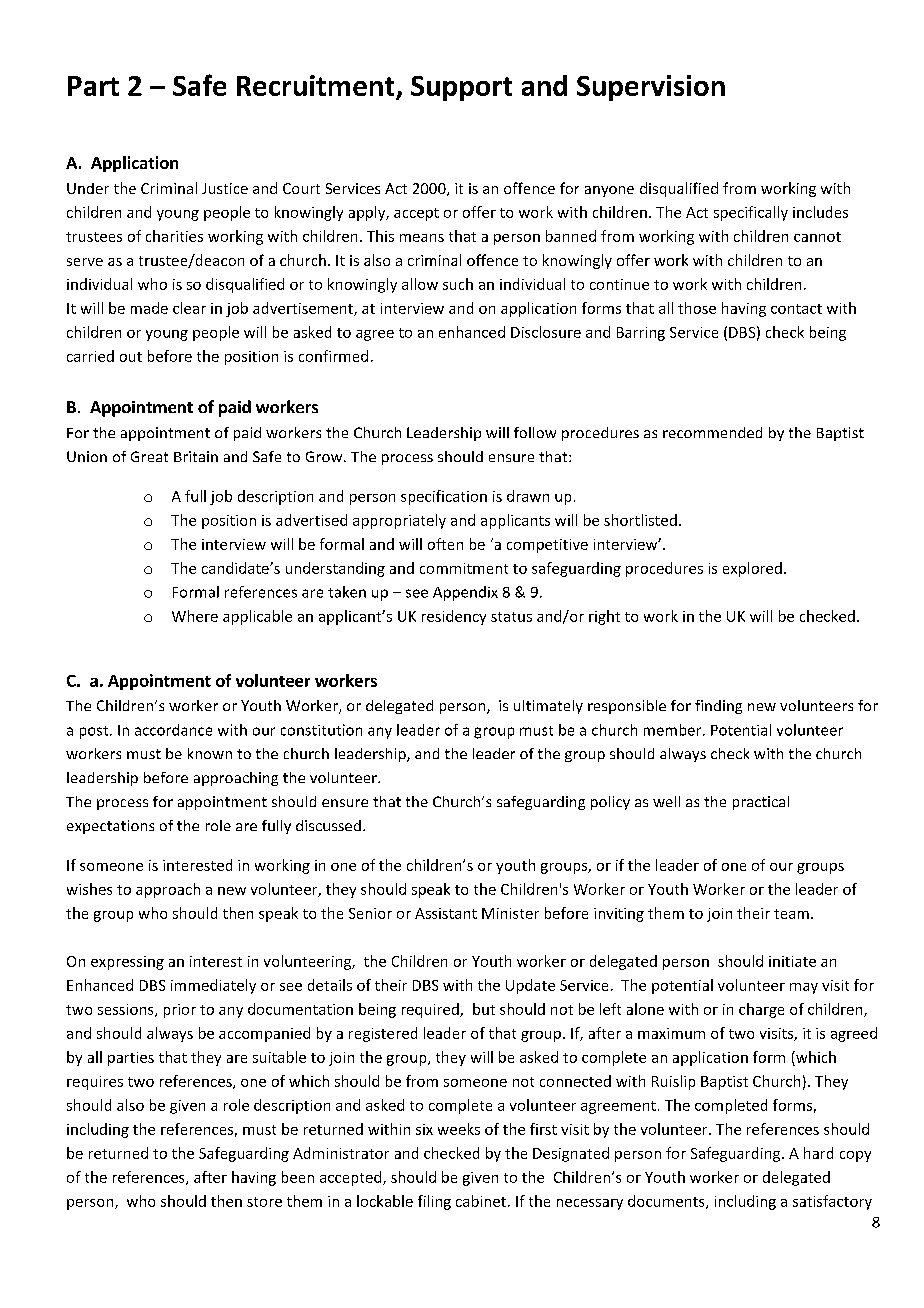 This page has width=924, height=1308. Describe the element at coordinates (651, 88) in the page. I see `Supervision` at that location.
